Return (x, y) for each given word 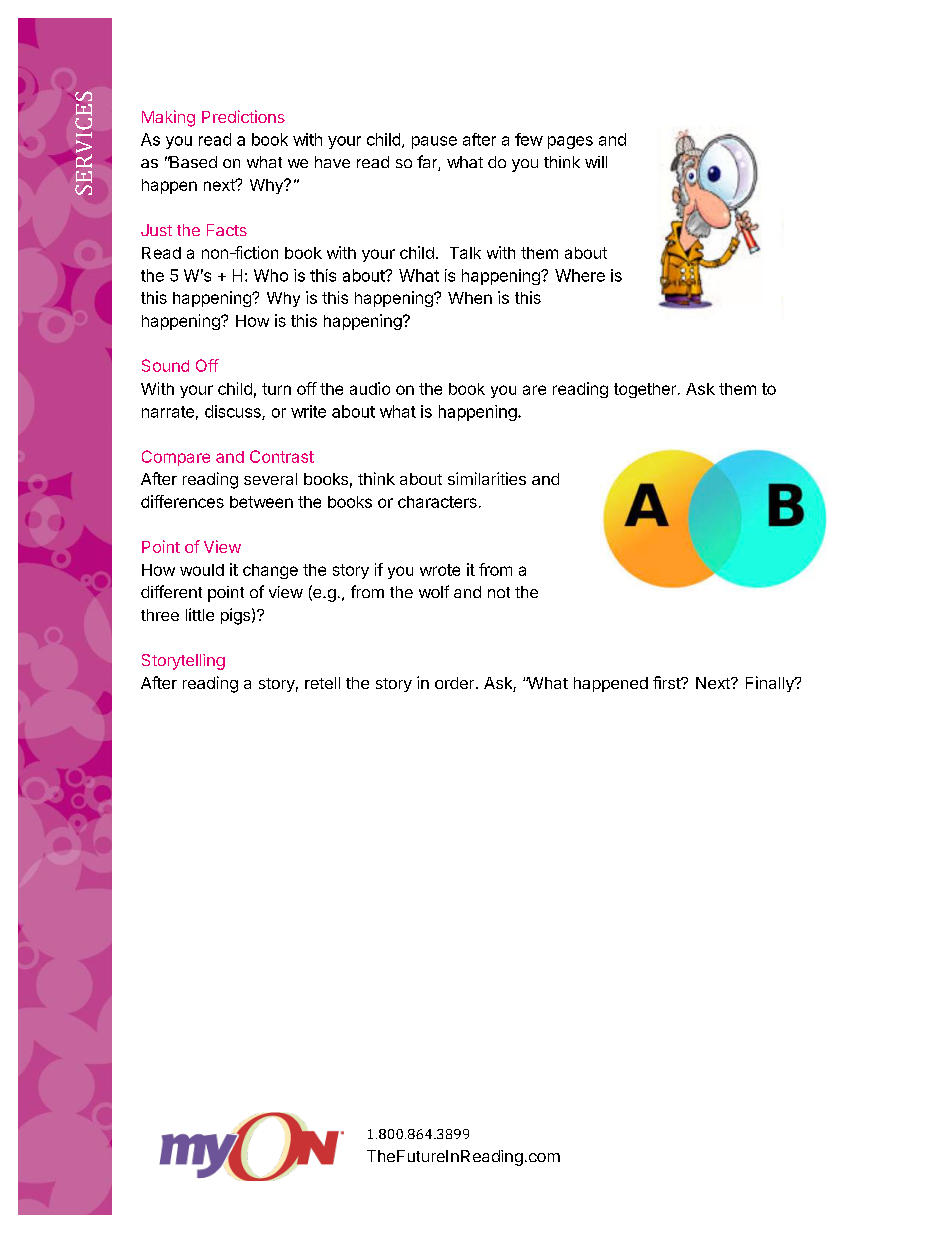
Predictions (243, 116)
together (646, 390)
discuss (234, 412)
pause (434, 142)
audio (370, 388)
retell (322, 683)
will (596, 162)
